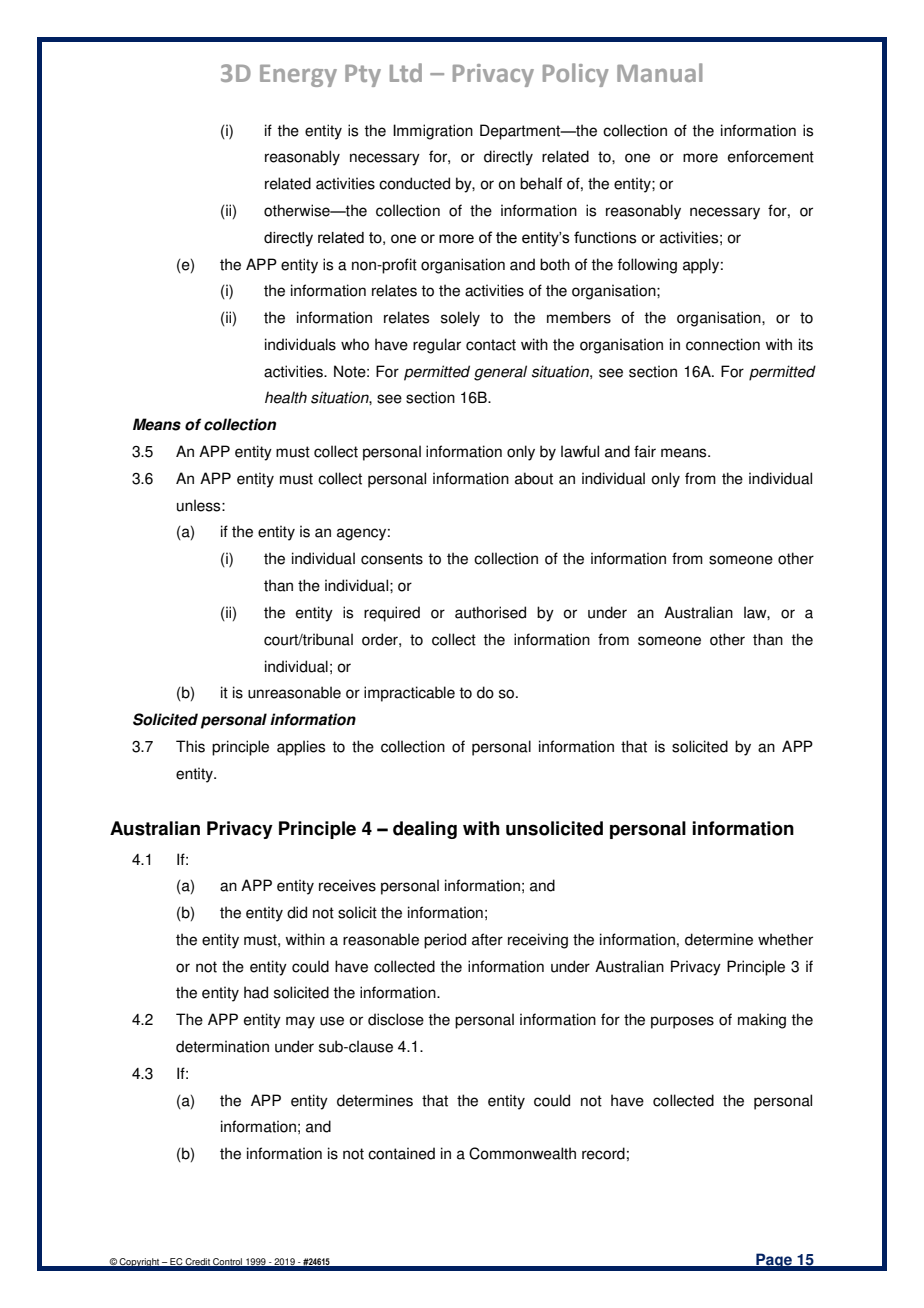 This screenshot has width=924, height=1308. Describe the element at coordinates (645, 451) in the screenshot. I see `fair` at that location.
